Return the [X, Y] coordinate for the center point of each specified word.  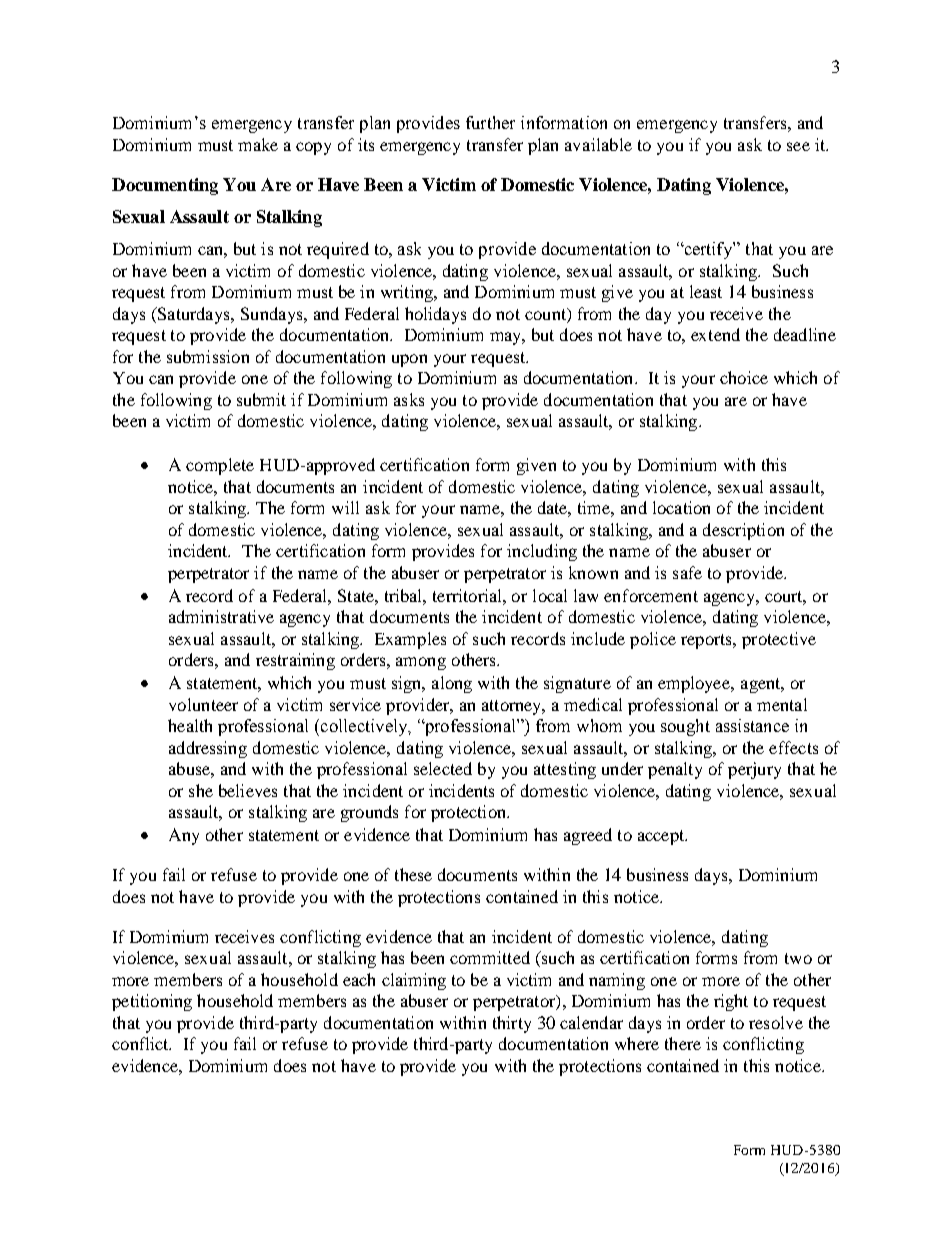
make [258, 144]
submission [208, 356]
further [490, 122]
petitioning [152, 1002]
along [452, 684]
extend [715, 334]
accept [662, 837]
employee [695, 684]
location [681, 507]
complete [220, 466]
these [413, 874]
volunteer [203, 704]
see [798, 146]
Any [184, 836]
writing [408, 293]
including [542, 552]
